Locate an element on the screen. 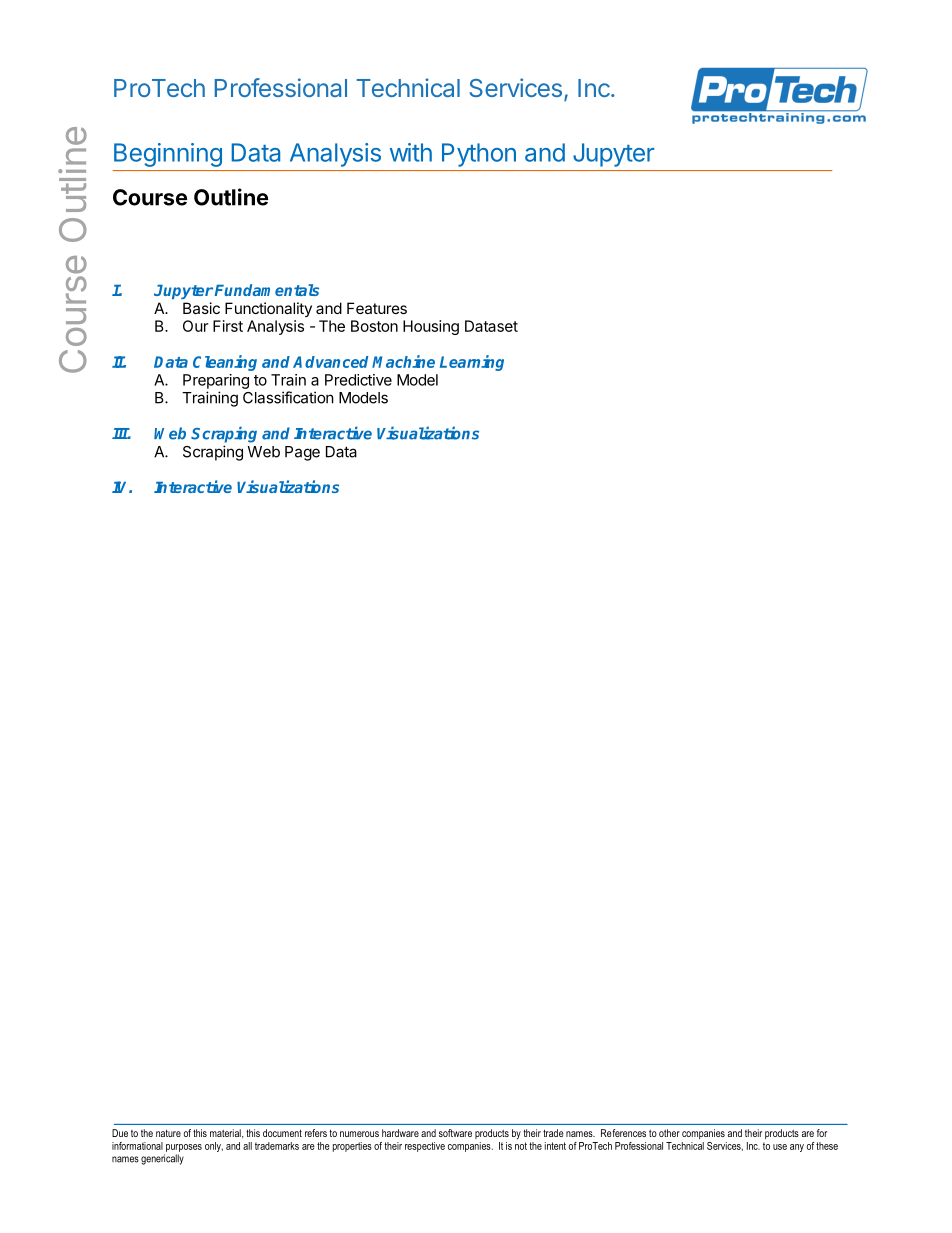 The image size is (952, 1233). software is located at coordinates (455, 1133).
